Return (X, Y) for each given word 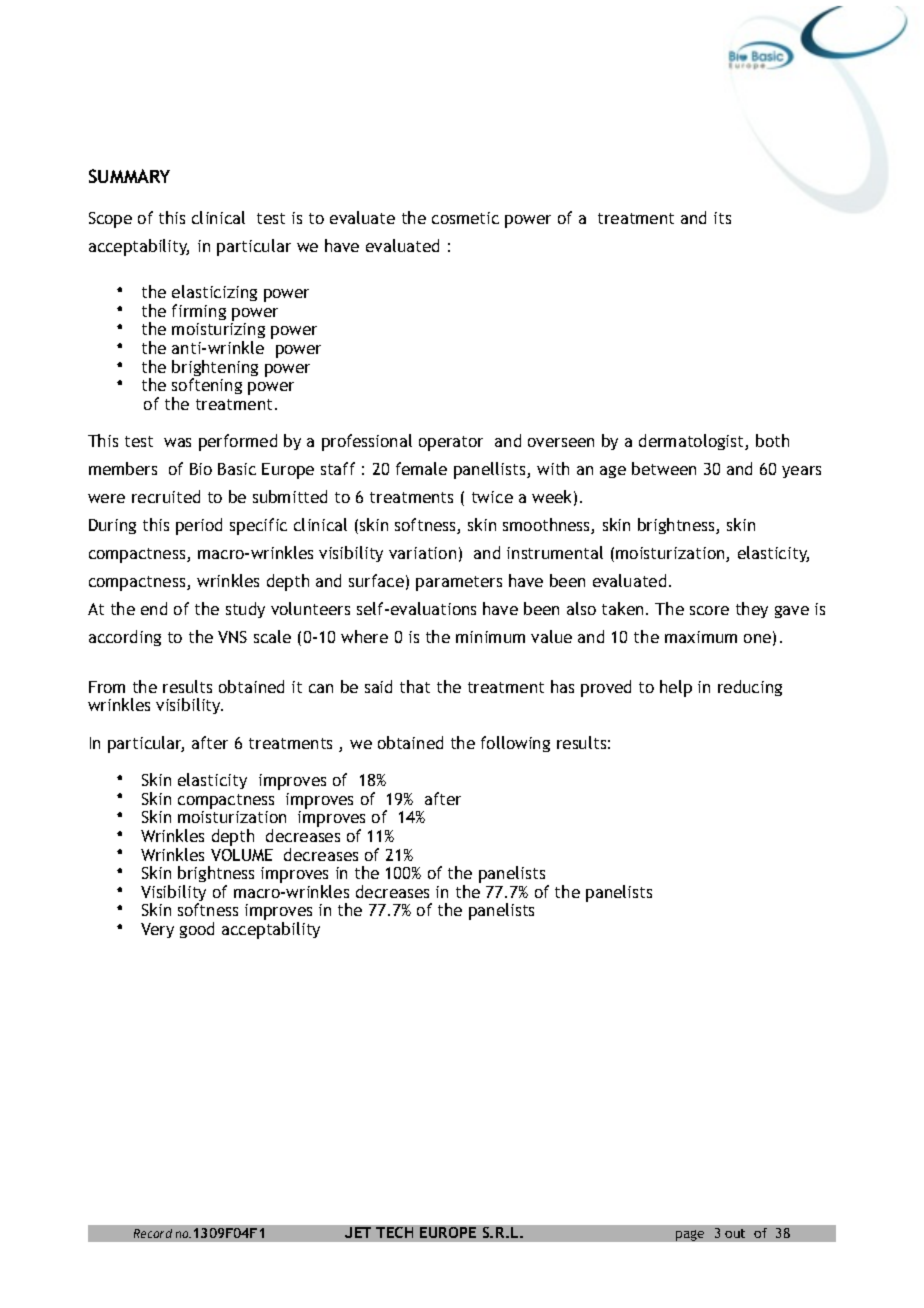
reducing (750, 688)
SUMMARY (129, 176)
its (722, 218)
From (107, 687)
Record (153, 1233)
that (415, 686)
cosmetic (465, 218)
